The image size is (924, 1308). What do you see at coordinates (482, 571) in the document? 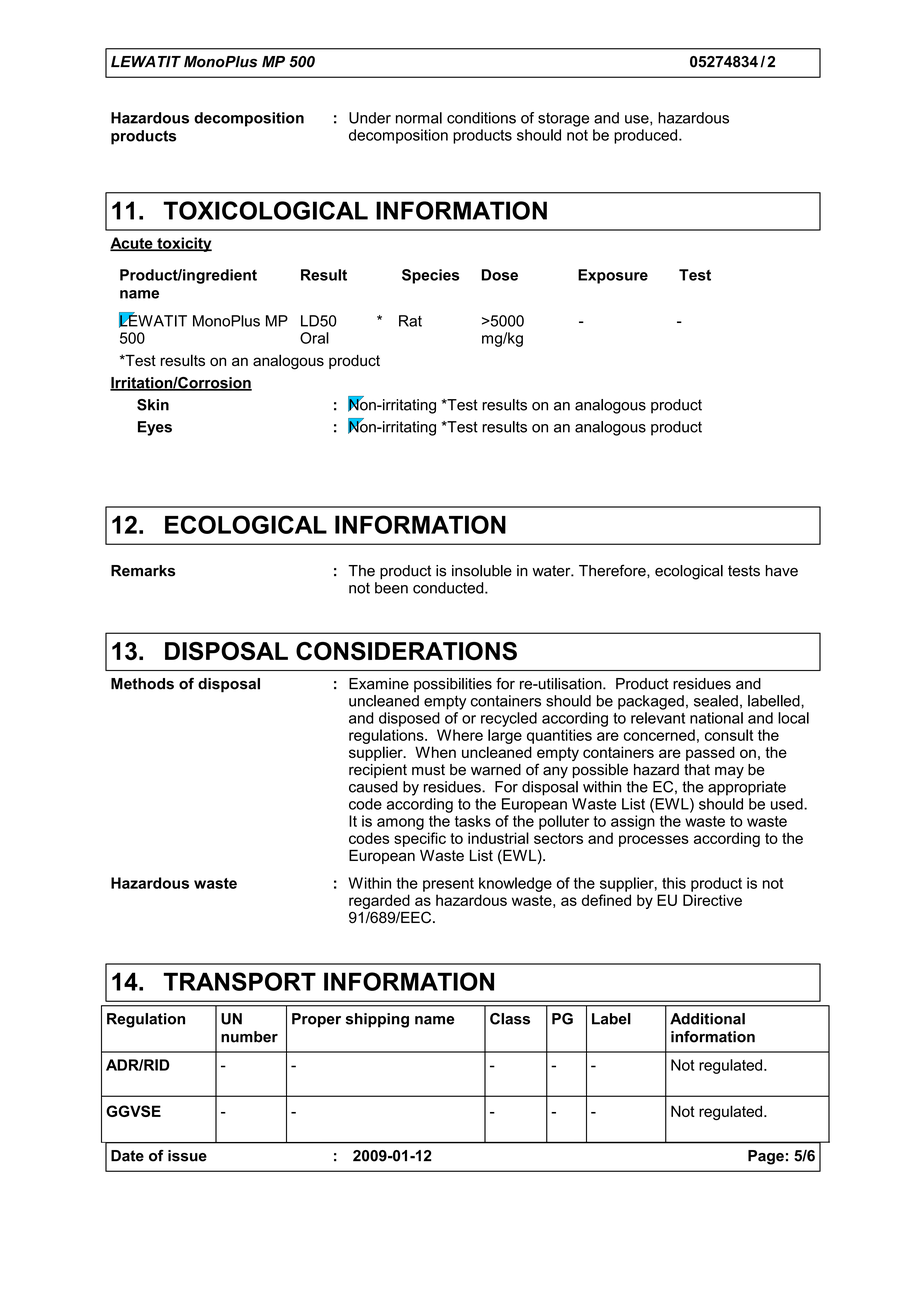
I see `insoluble` at bounding box center [482, 571].
